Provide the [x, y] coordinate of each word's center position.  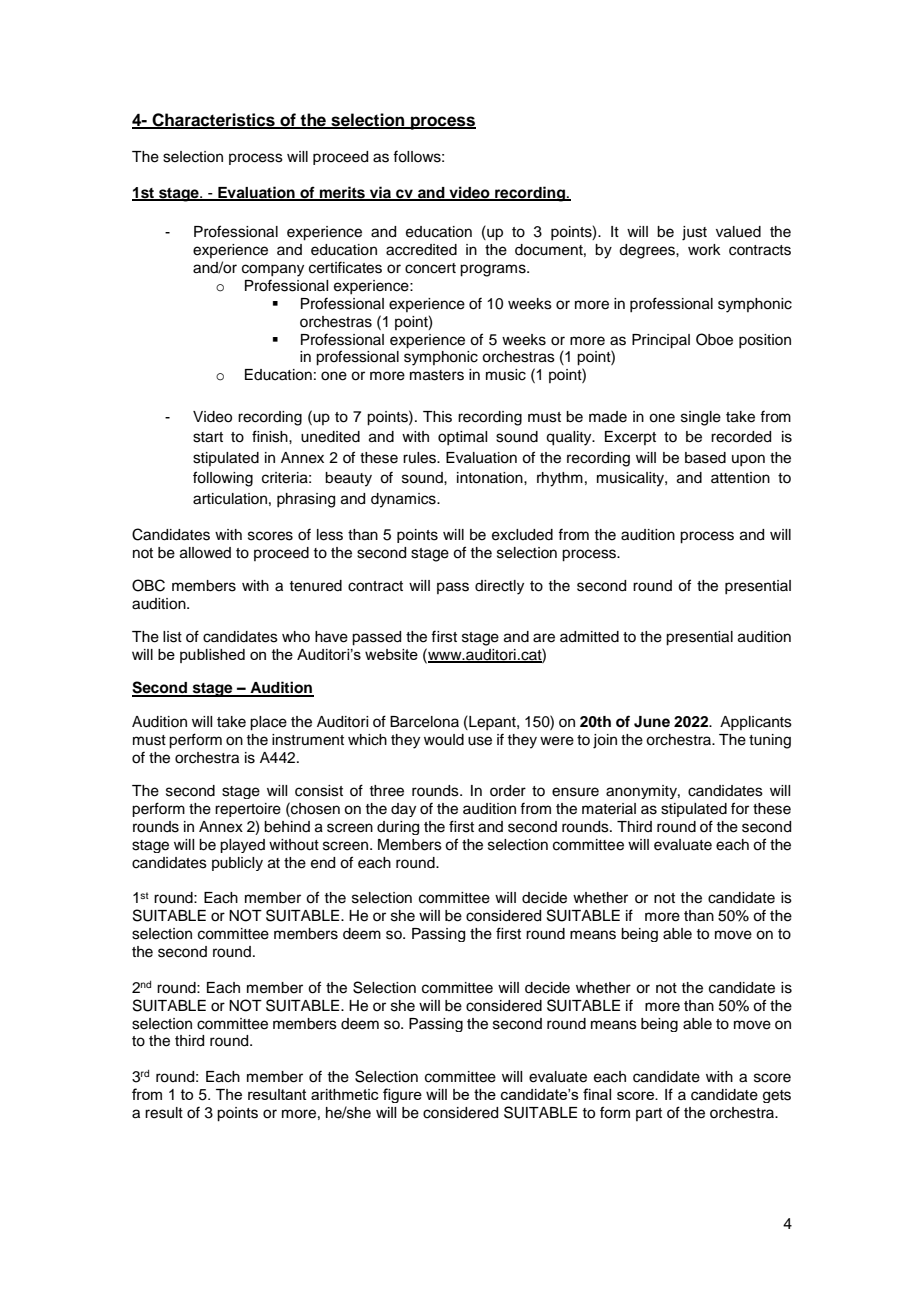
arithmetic [345, 1094]
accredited [421, 250]
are [544, 638]
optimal [462, 438]
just [694, 233]
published [212, 656]
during [398, 828]
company [273, 270]
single [701, 418]
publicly [237, 864]
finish [271, 436]
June [652, 722]
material [609, 809]
